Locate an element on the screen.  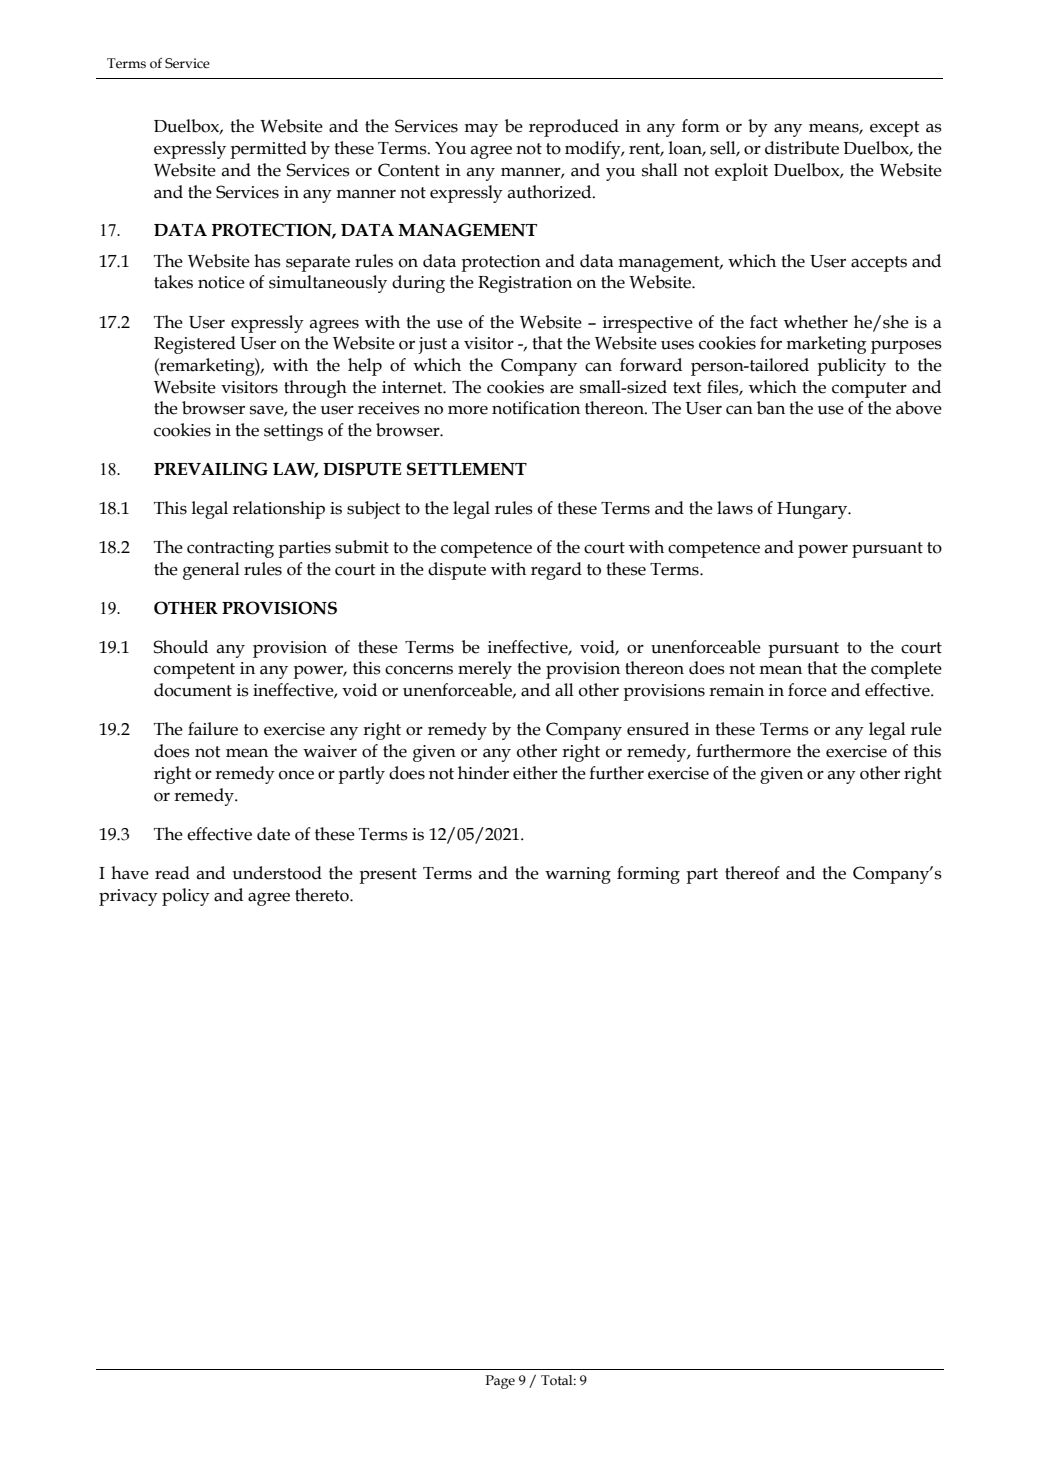
authorized is located at coordinates (551, 192).
